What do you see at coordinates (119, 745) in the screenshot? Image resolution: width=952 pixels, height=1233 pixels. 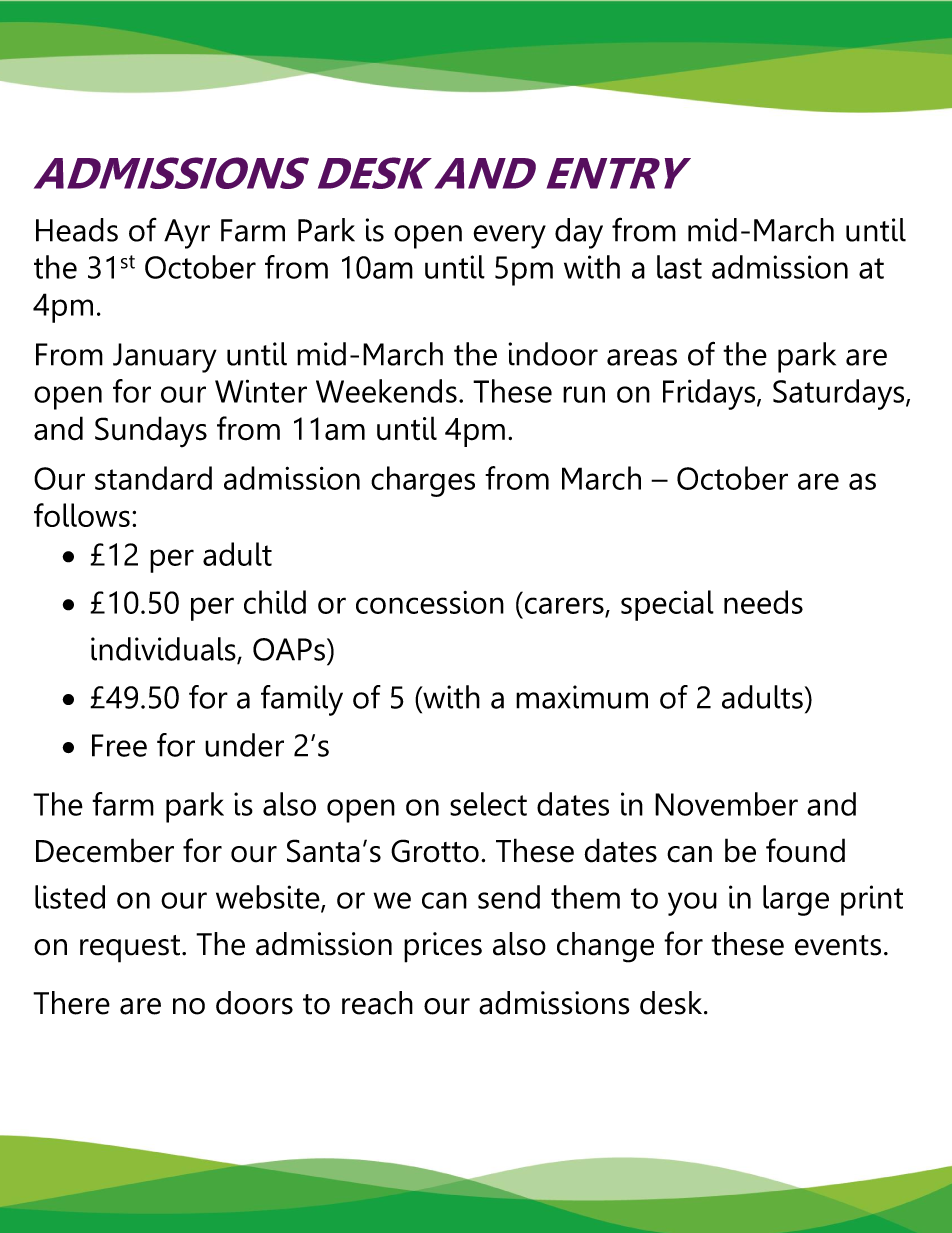 I see `Free` at bounding box center [119, 745].
